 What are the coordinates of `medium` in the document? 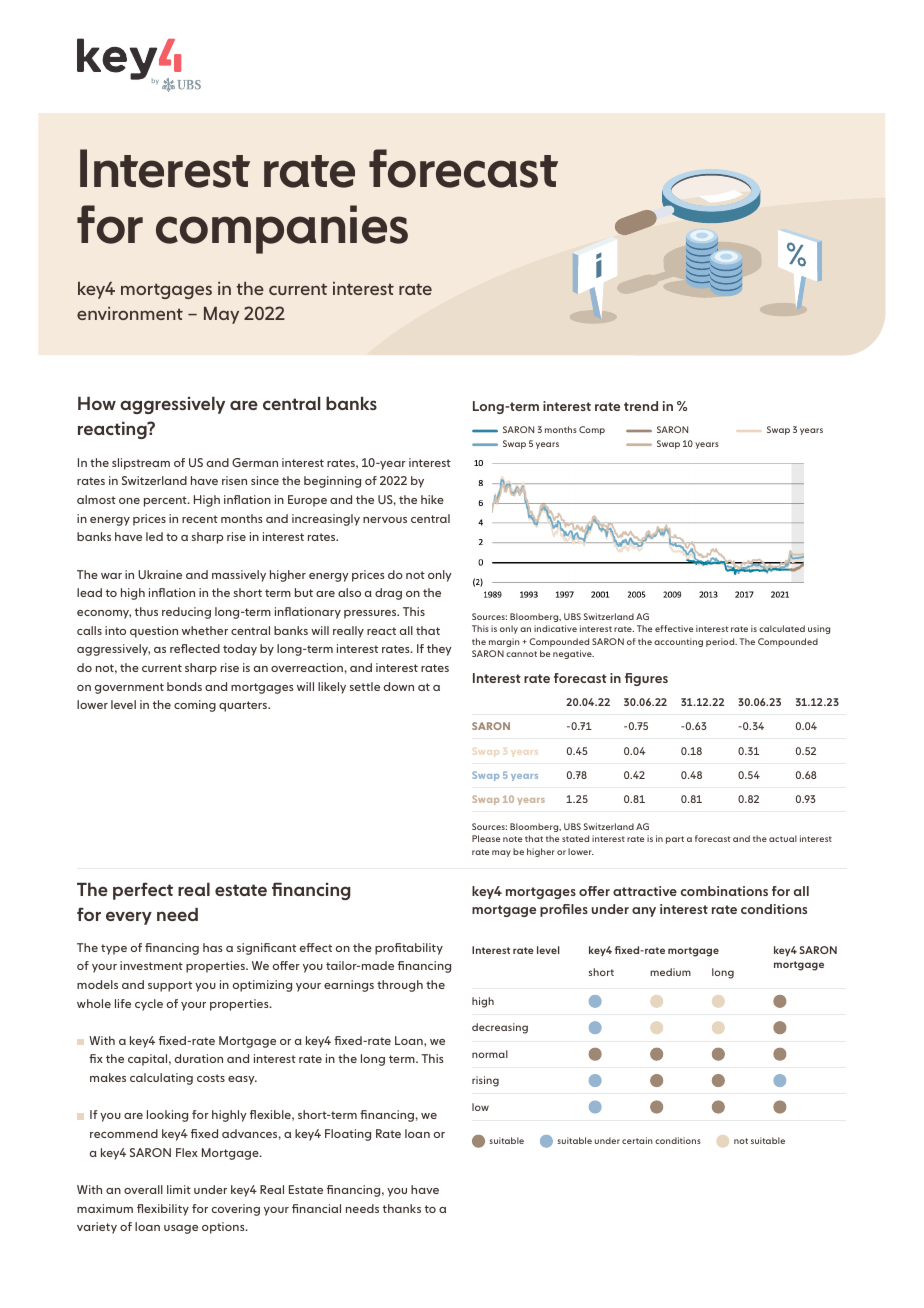 It's located at (670, 972).
